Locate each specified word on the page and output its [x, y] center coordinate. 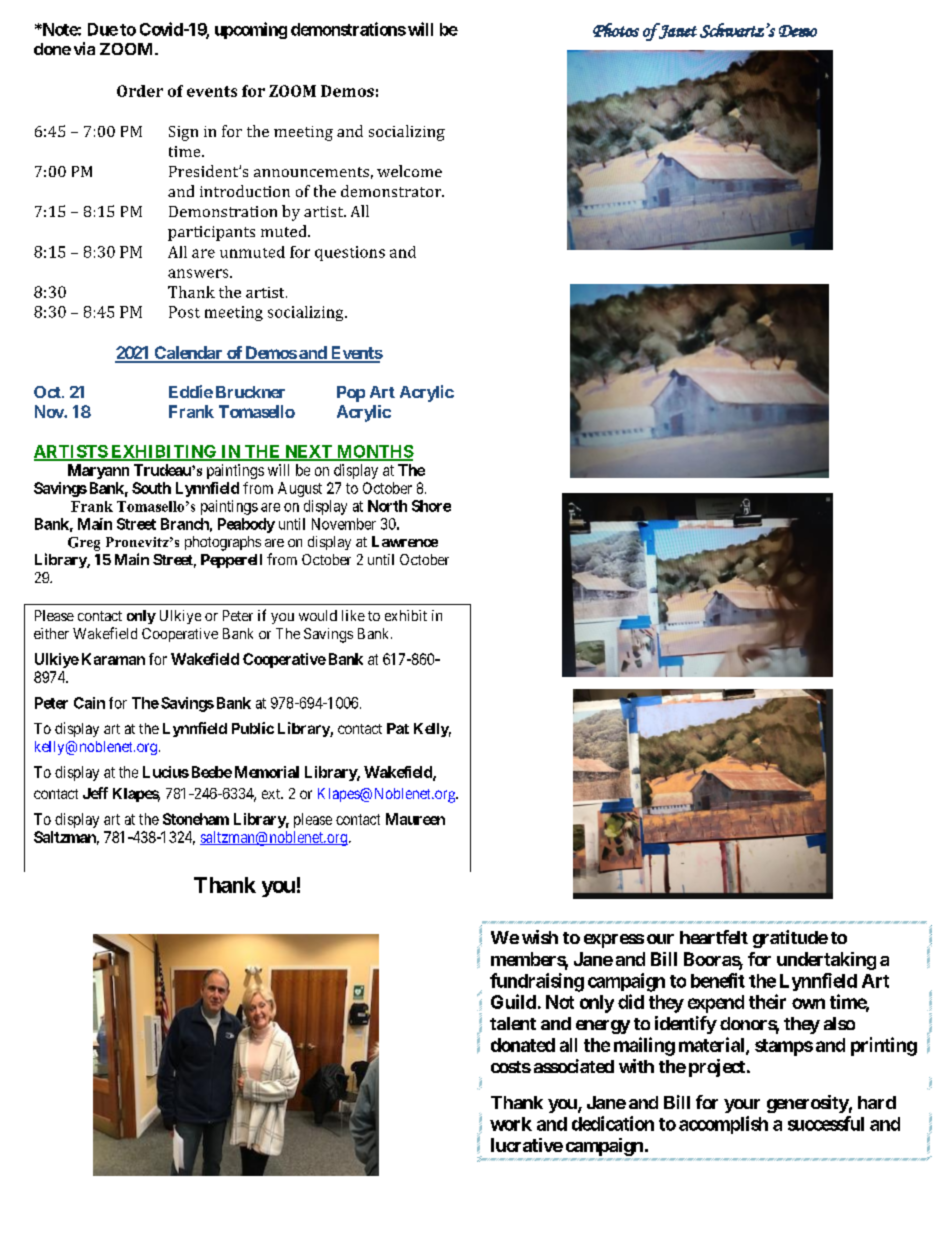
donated [523, 1045]
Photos [616, 30]
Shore [431, 506]
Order [140, 91]
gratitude [790, 939]
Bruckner [250, 392]
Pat [398, 728]
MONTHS [374, 452]
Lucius [166, 772]
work [511, 1124]
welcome [409, 171]
